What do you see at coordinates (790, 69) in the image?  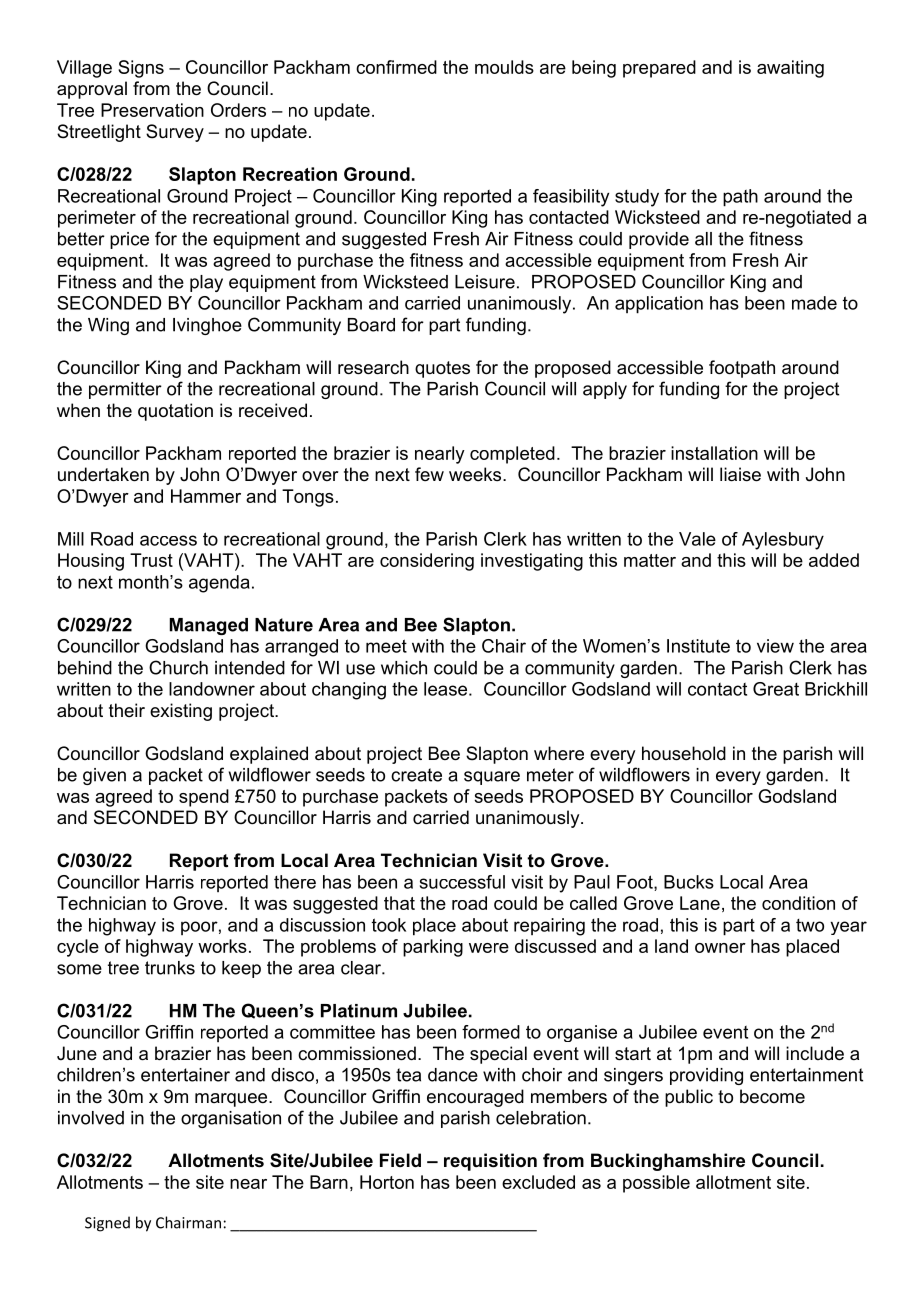 I see `awaiting` at bounding box center [790, 69].
